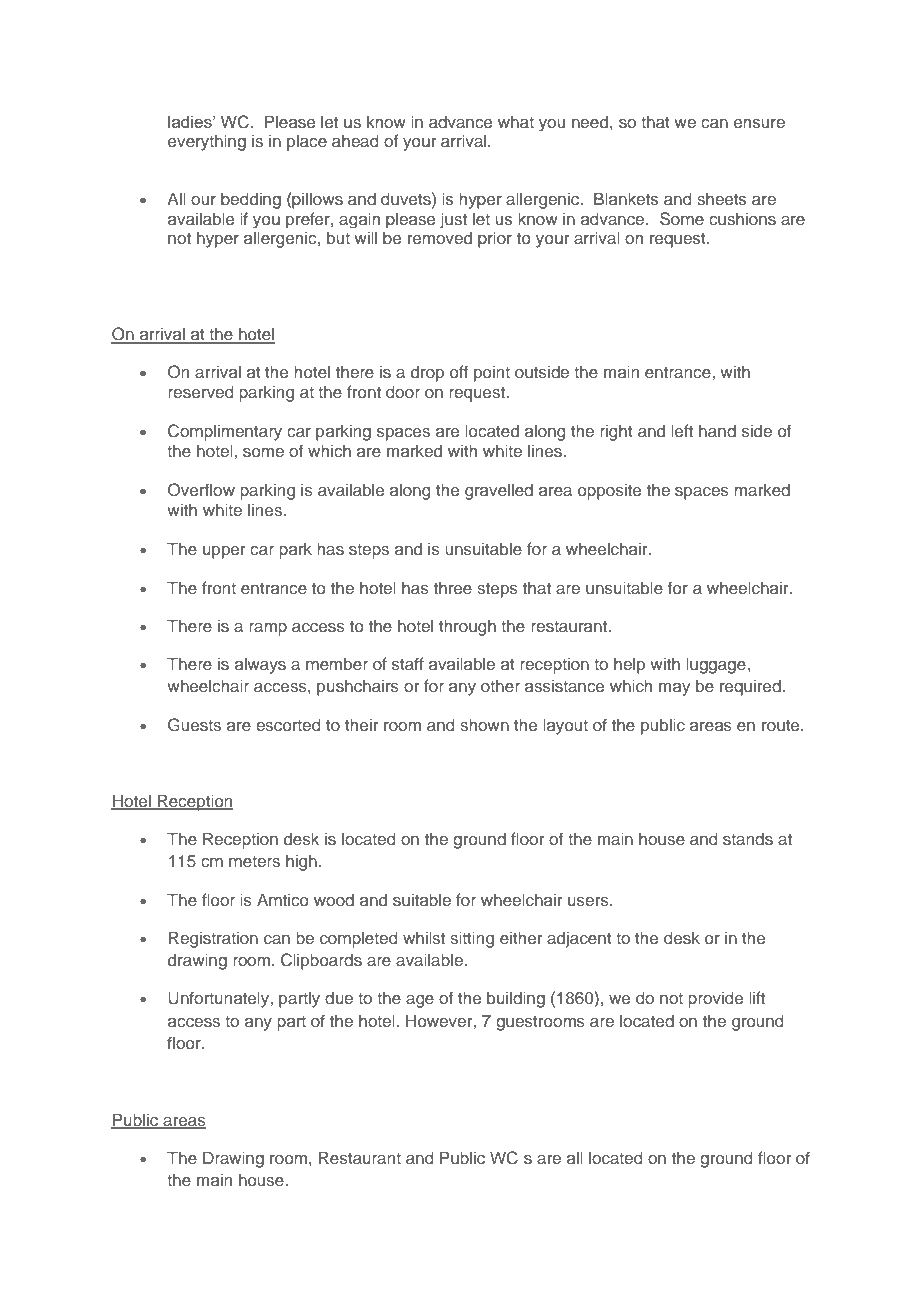 The image size is (924, 1307). What do you see at coordinates (224, 552) in the screenshot?
I see `upper` at bounding box center [224, 552].
